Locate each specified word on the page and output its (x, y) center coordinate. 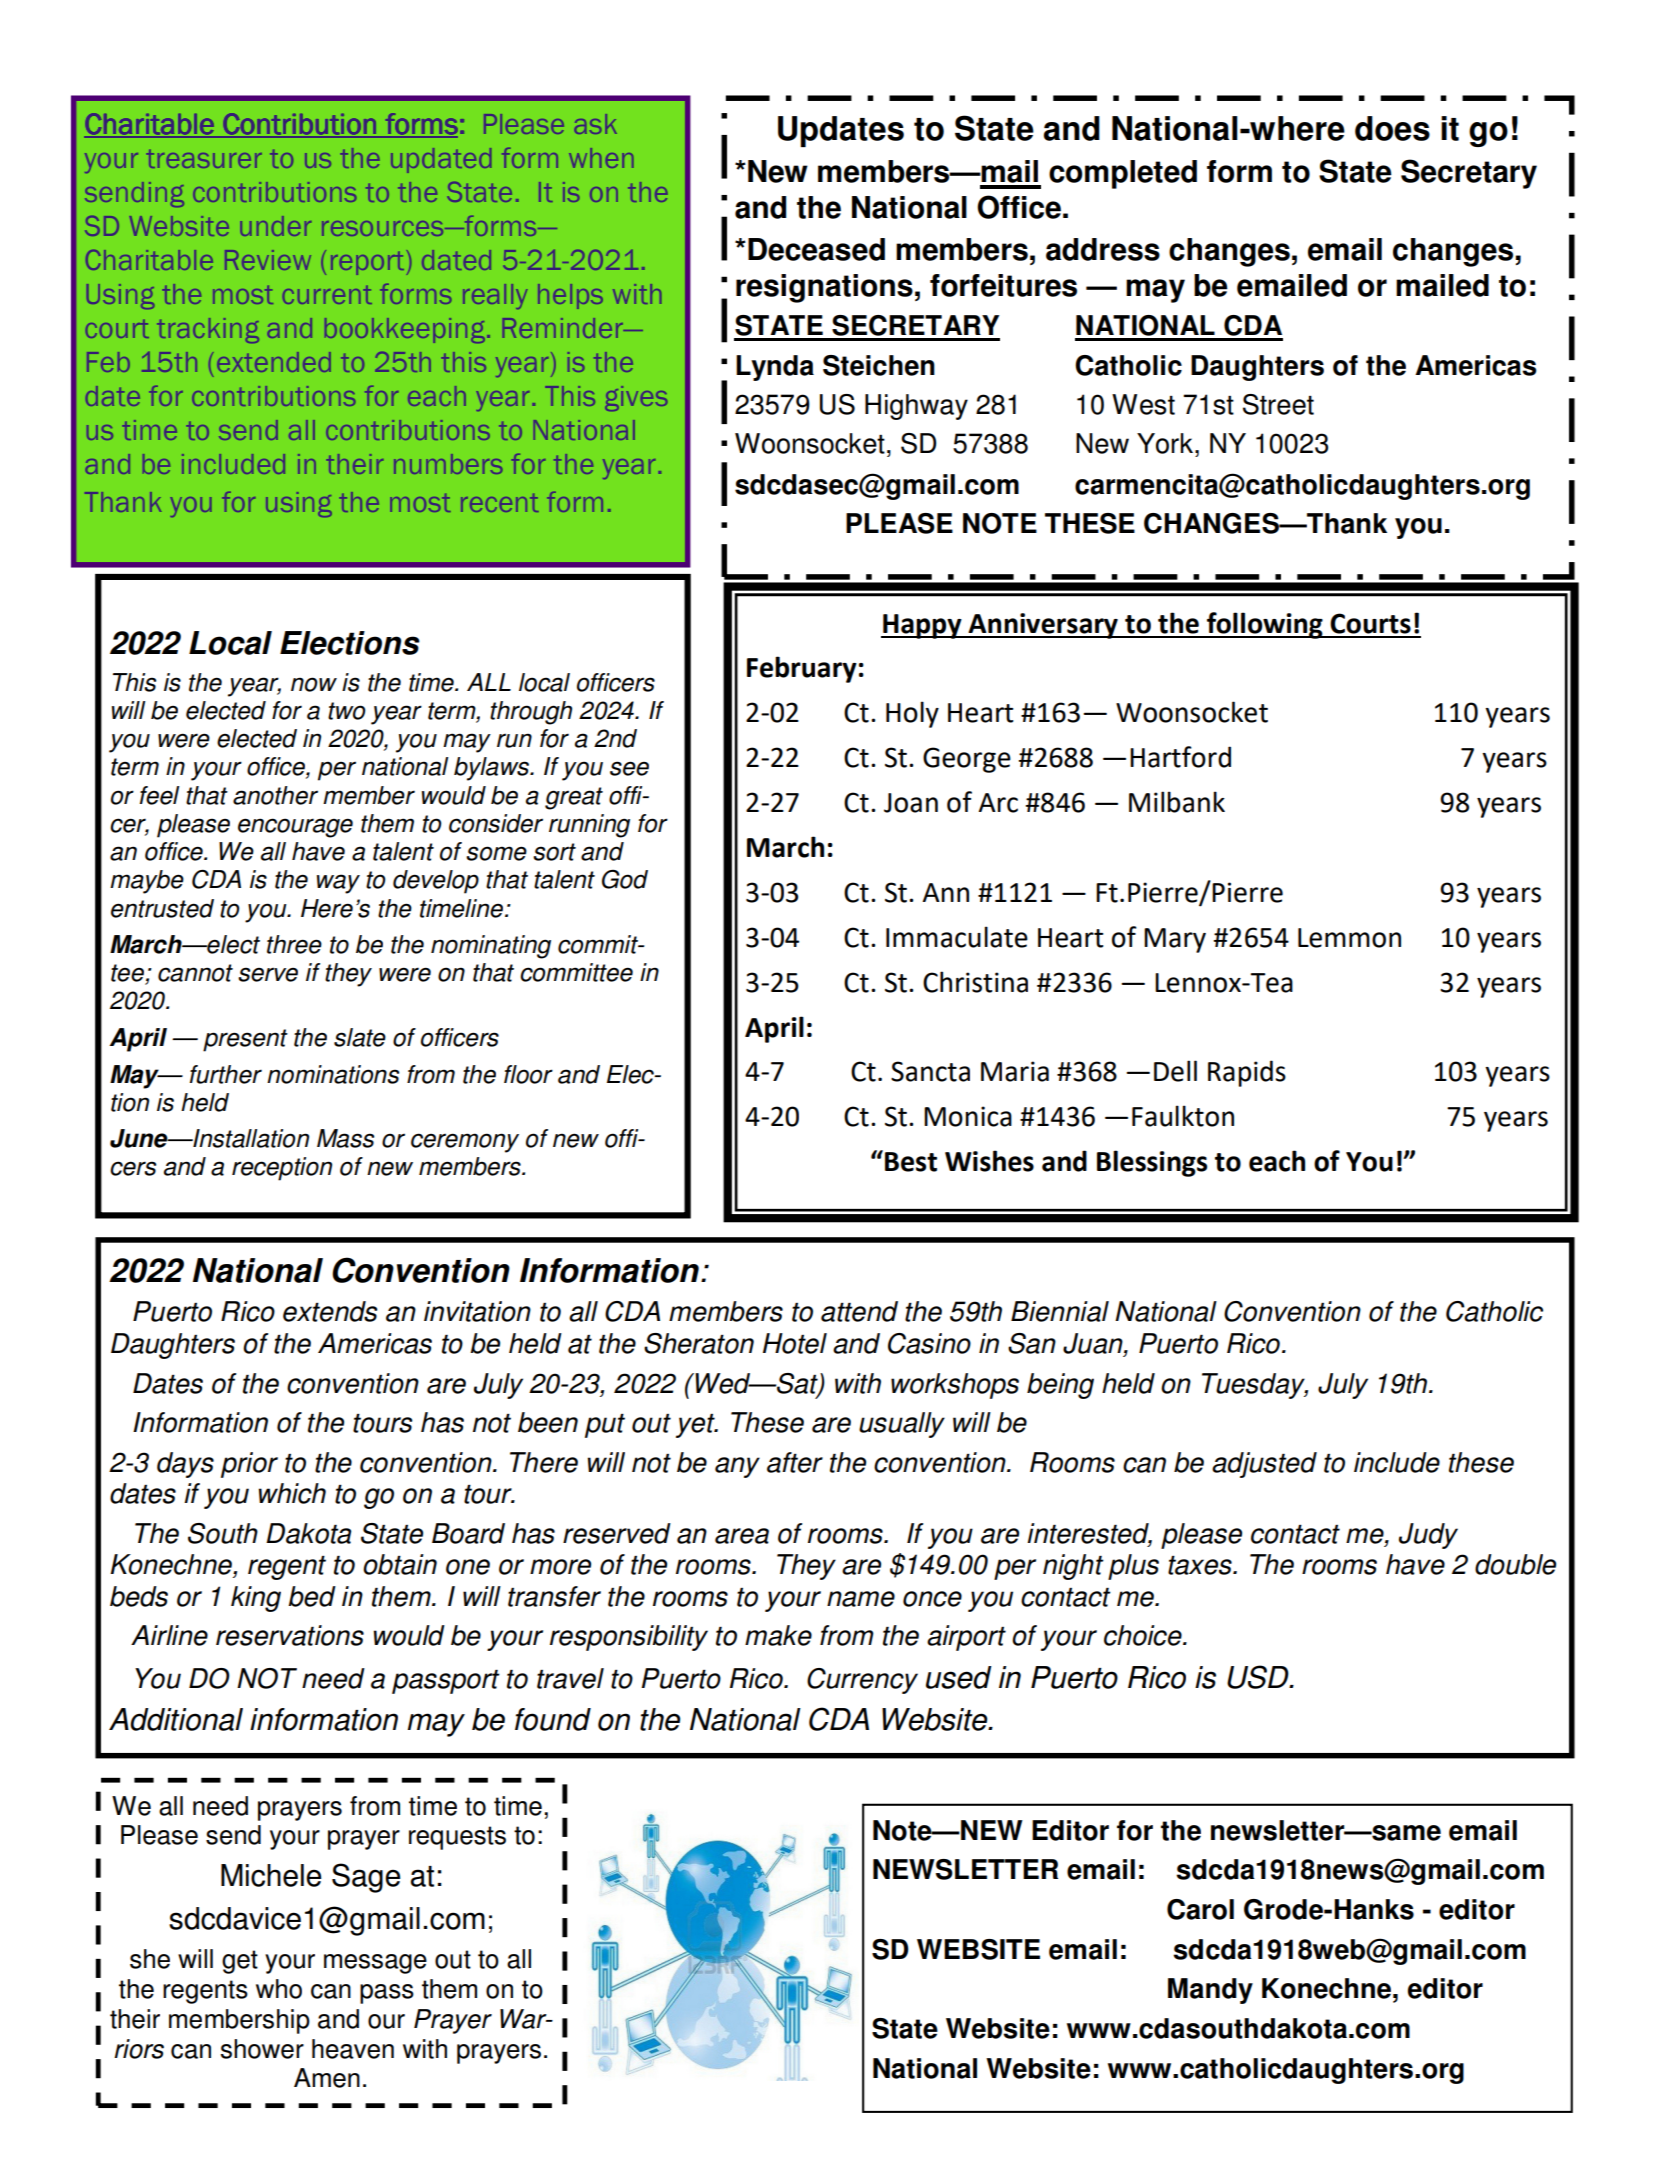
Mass (345, 1138)
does (1392, 128)
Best (911, 1162)
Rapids (1247, 1073)
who (279, 1989)
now (314, 684)
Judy (1428, 1536)
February (802, 669)
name (861, 1599)
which (292, 1493)
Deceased (816, 249)
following (1265, 625)
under (276, 226)
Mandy (1210, 1991)
